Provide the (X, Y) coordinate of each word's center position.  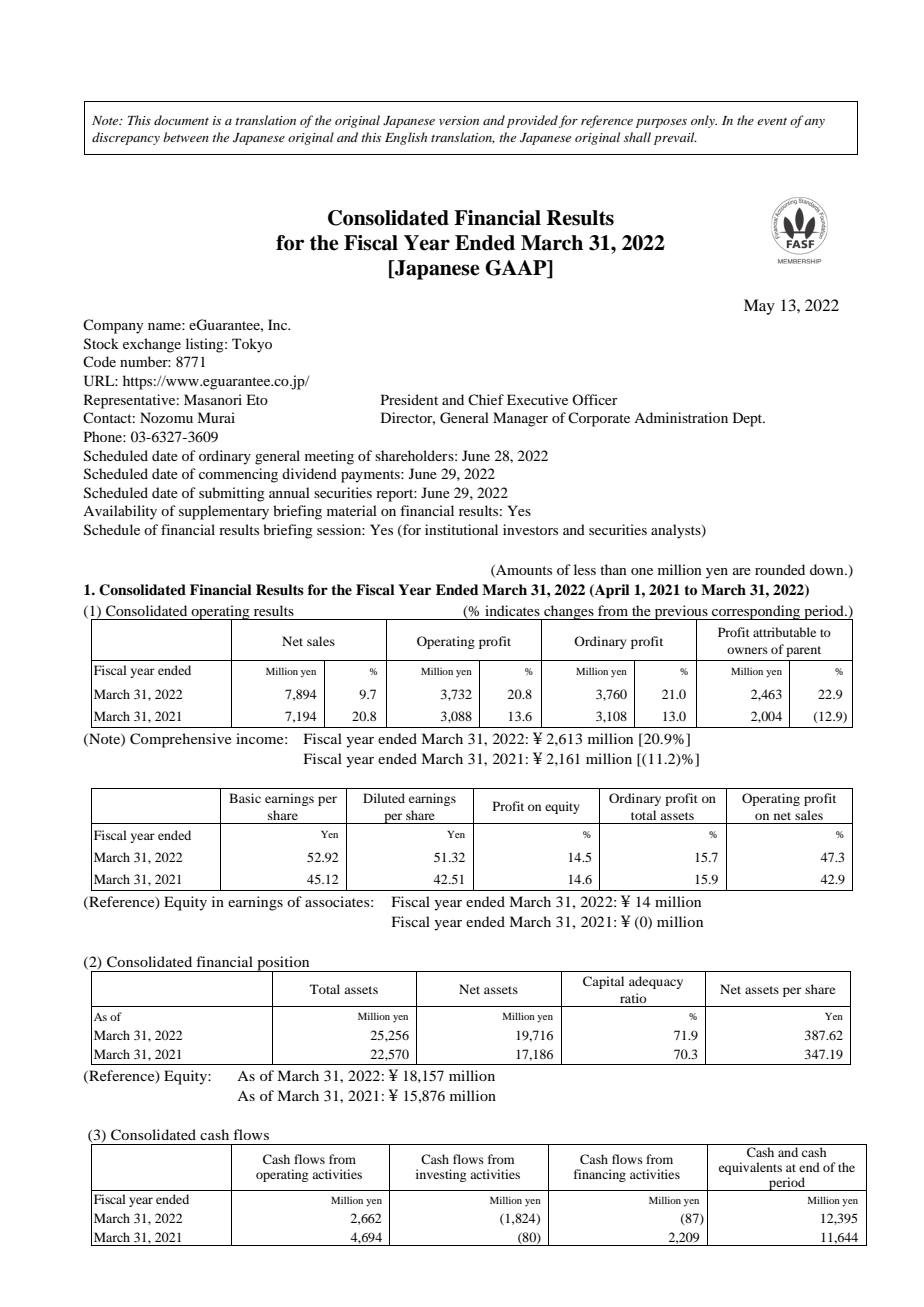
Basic (245, 798)
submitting (232, 494)
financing (600, 1175)
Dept (749, 419)
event (772, 121)
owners (747, 650)
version (459, 120)
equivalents (750, 1168)
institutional (461, 529)
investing (441, 1175)
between (186, 137)
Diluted (384, 798)
